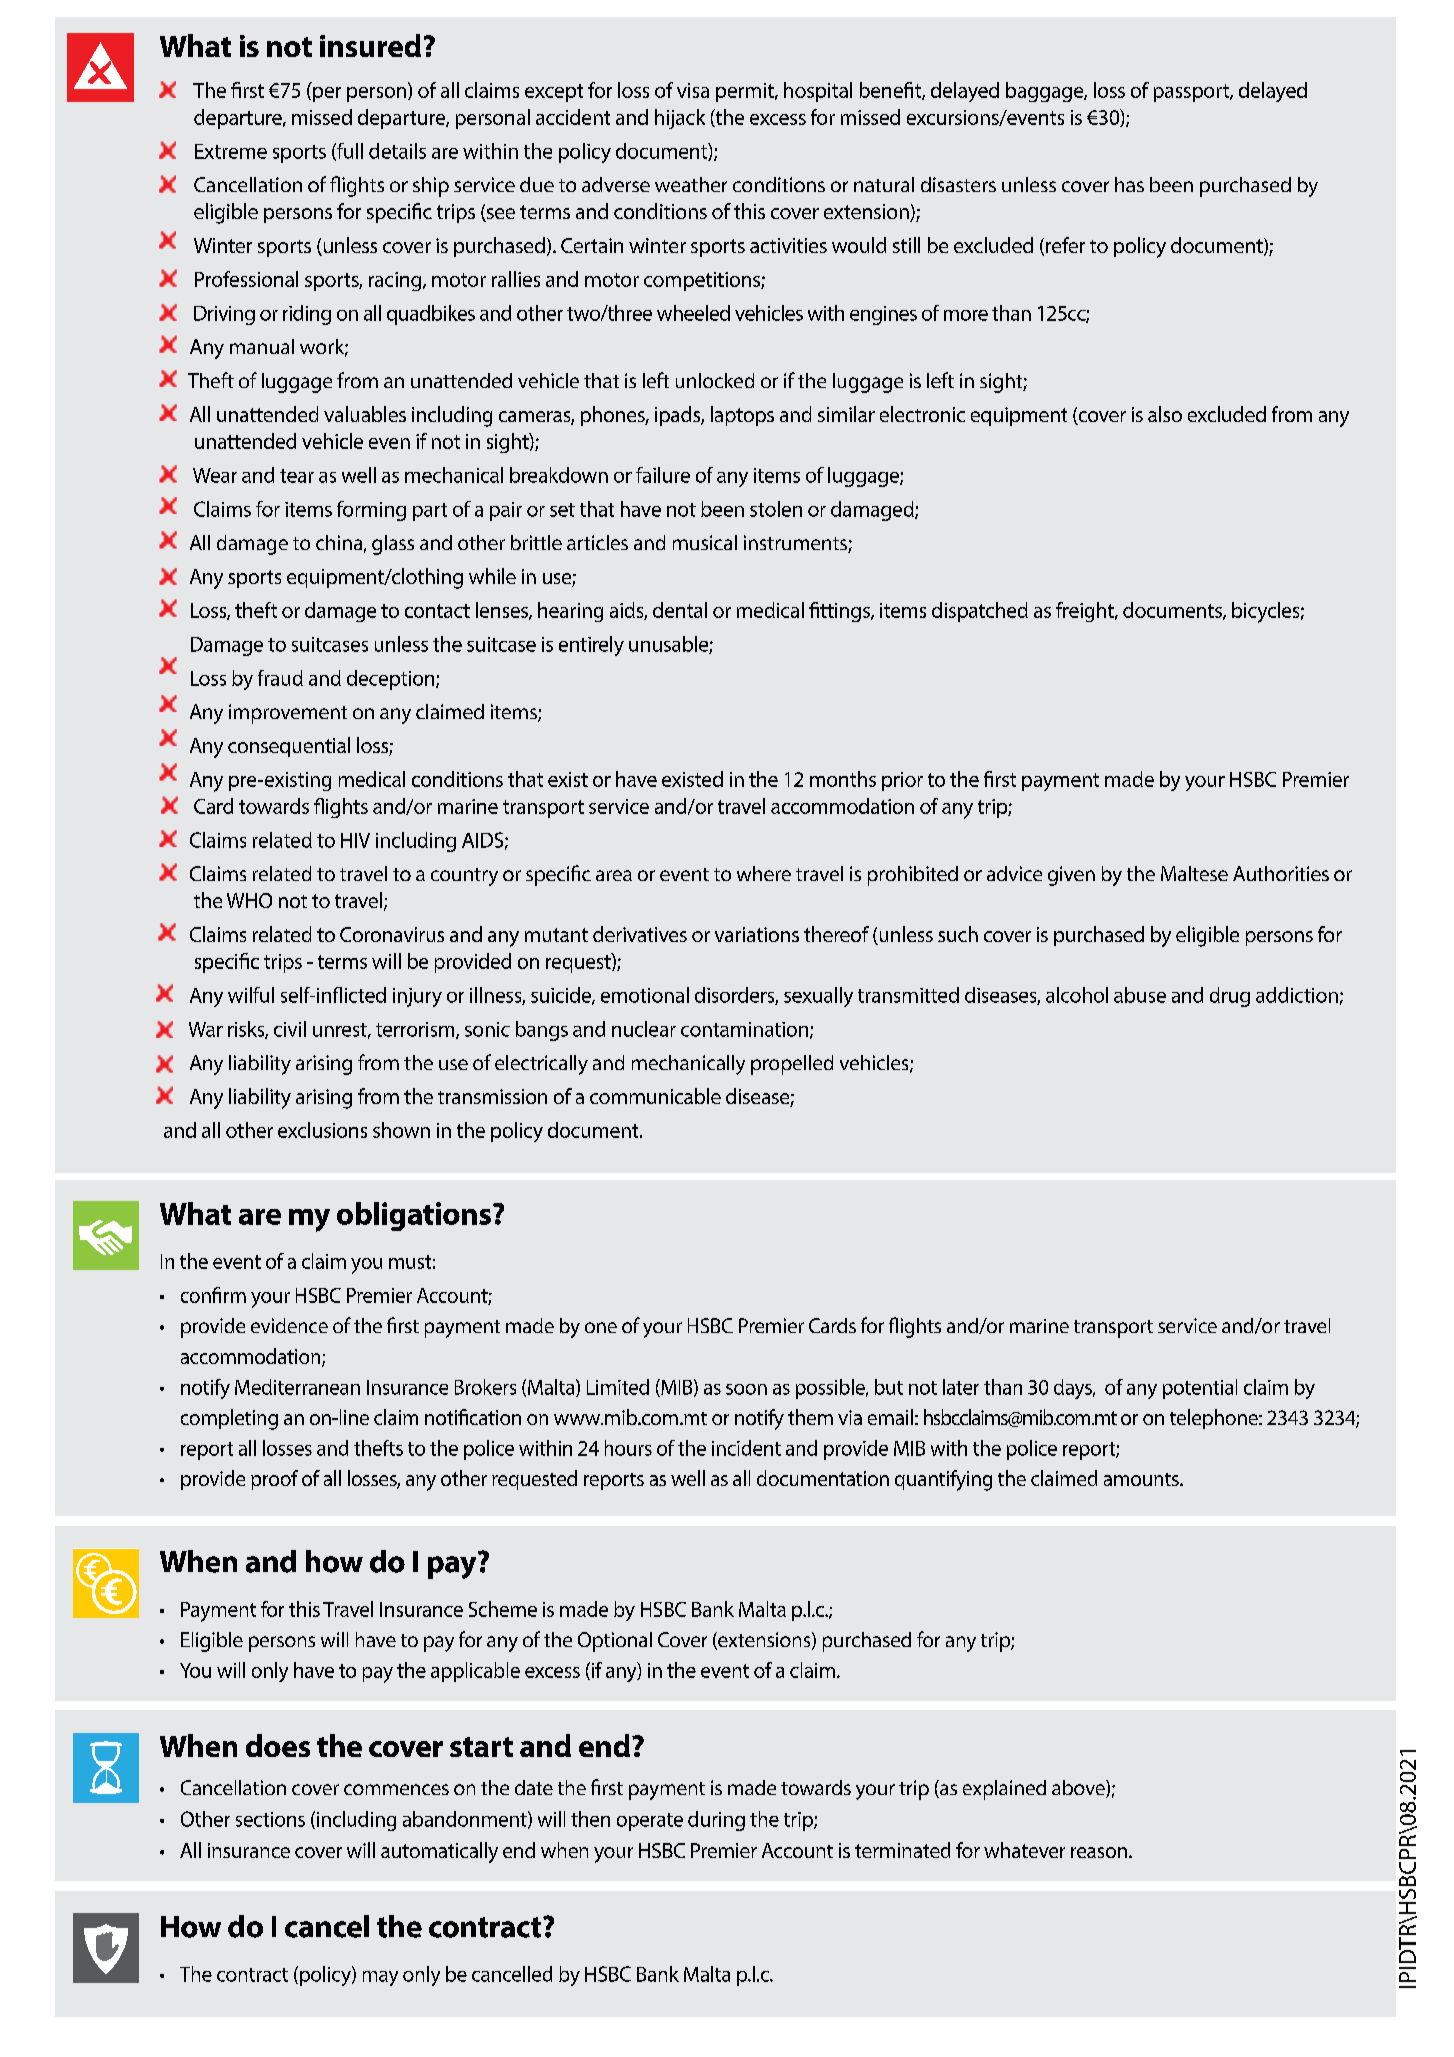 This page has height=2057, width=1454. Describe the element at coordinates (370, 45) in the page. I see `insured` at that location.
